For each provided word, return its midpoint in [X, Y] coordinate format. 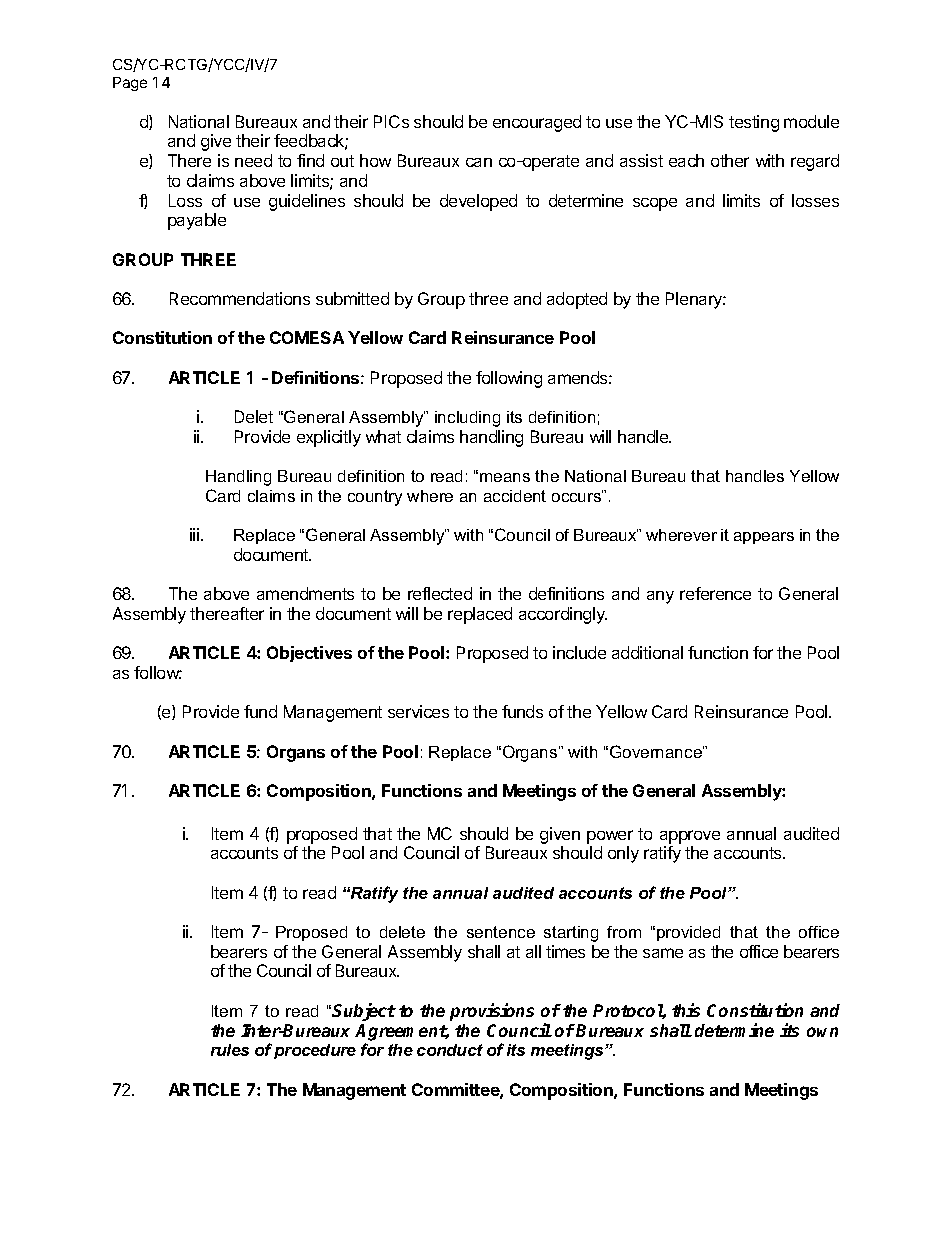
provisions [492, 1012]
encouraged [537, 123]
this [686, 1010]
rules [230, 1050]
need [253, 160]
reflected [440, 593]
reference [715, 593]
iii [196, 534]
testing [754, 123]
